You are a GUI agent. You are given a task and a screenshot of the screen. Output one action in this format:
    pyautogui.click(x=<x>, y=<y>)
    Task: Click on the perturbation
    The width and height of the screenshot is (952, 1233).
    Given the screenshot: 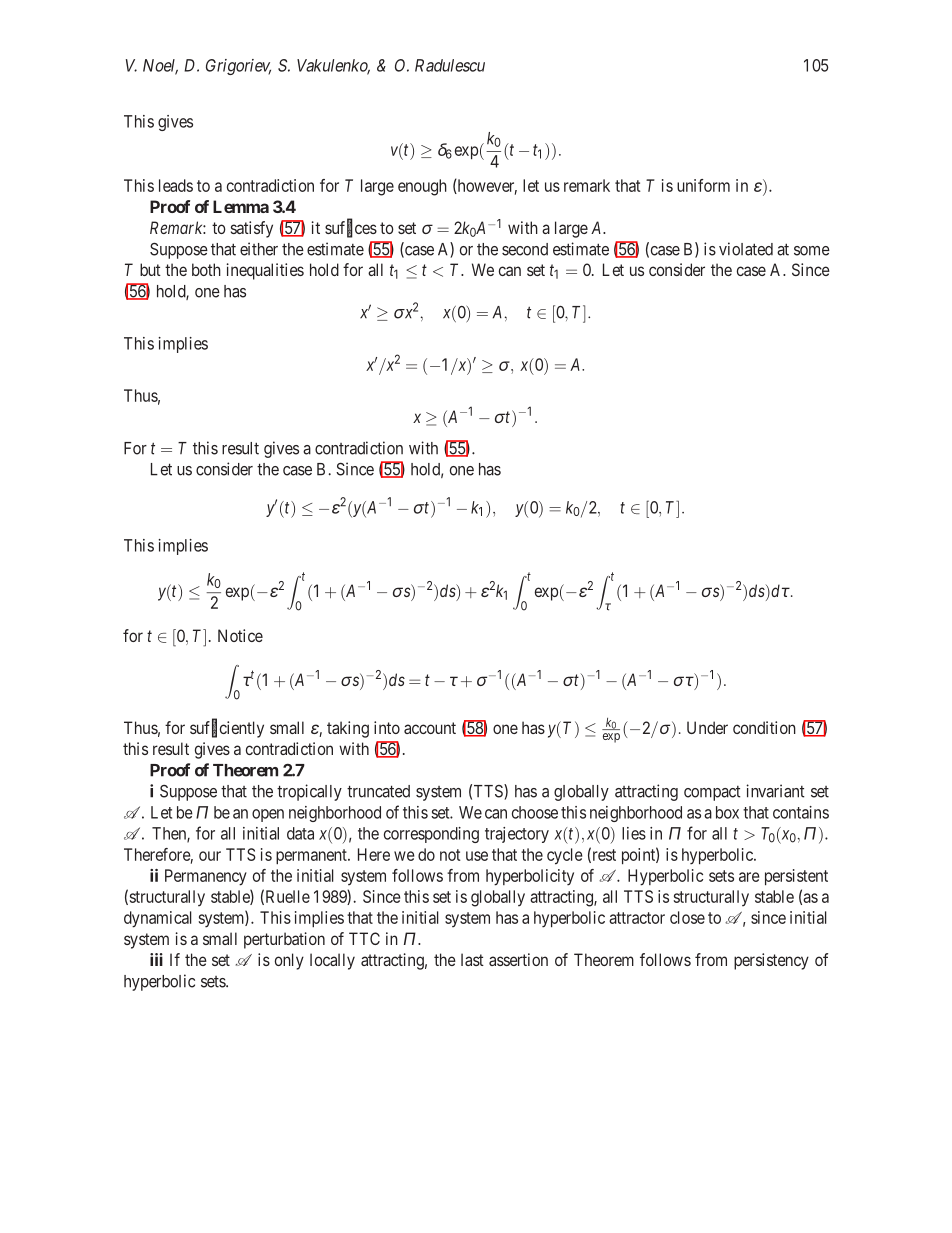 What is the action you would take?
    pyautogui.click(x=284, y=940)
